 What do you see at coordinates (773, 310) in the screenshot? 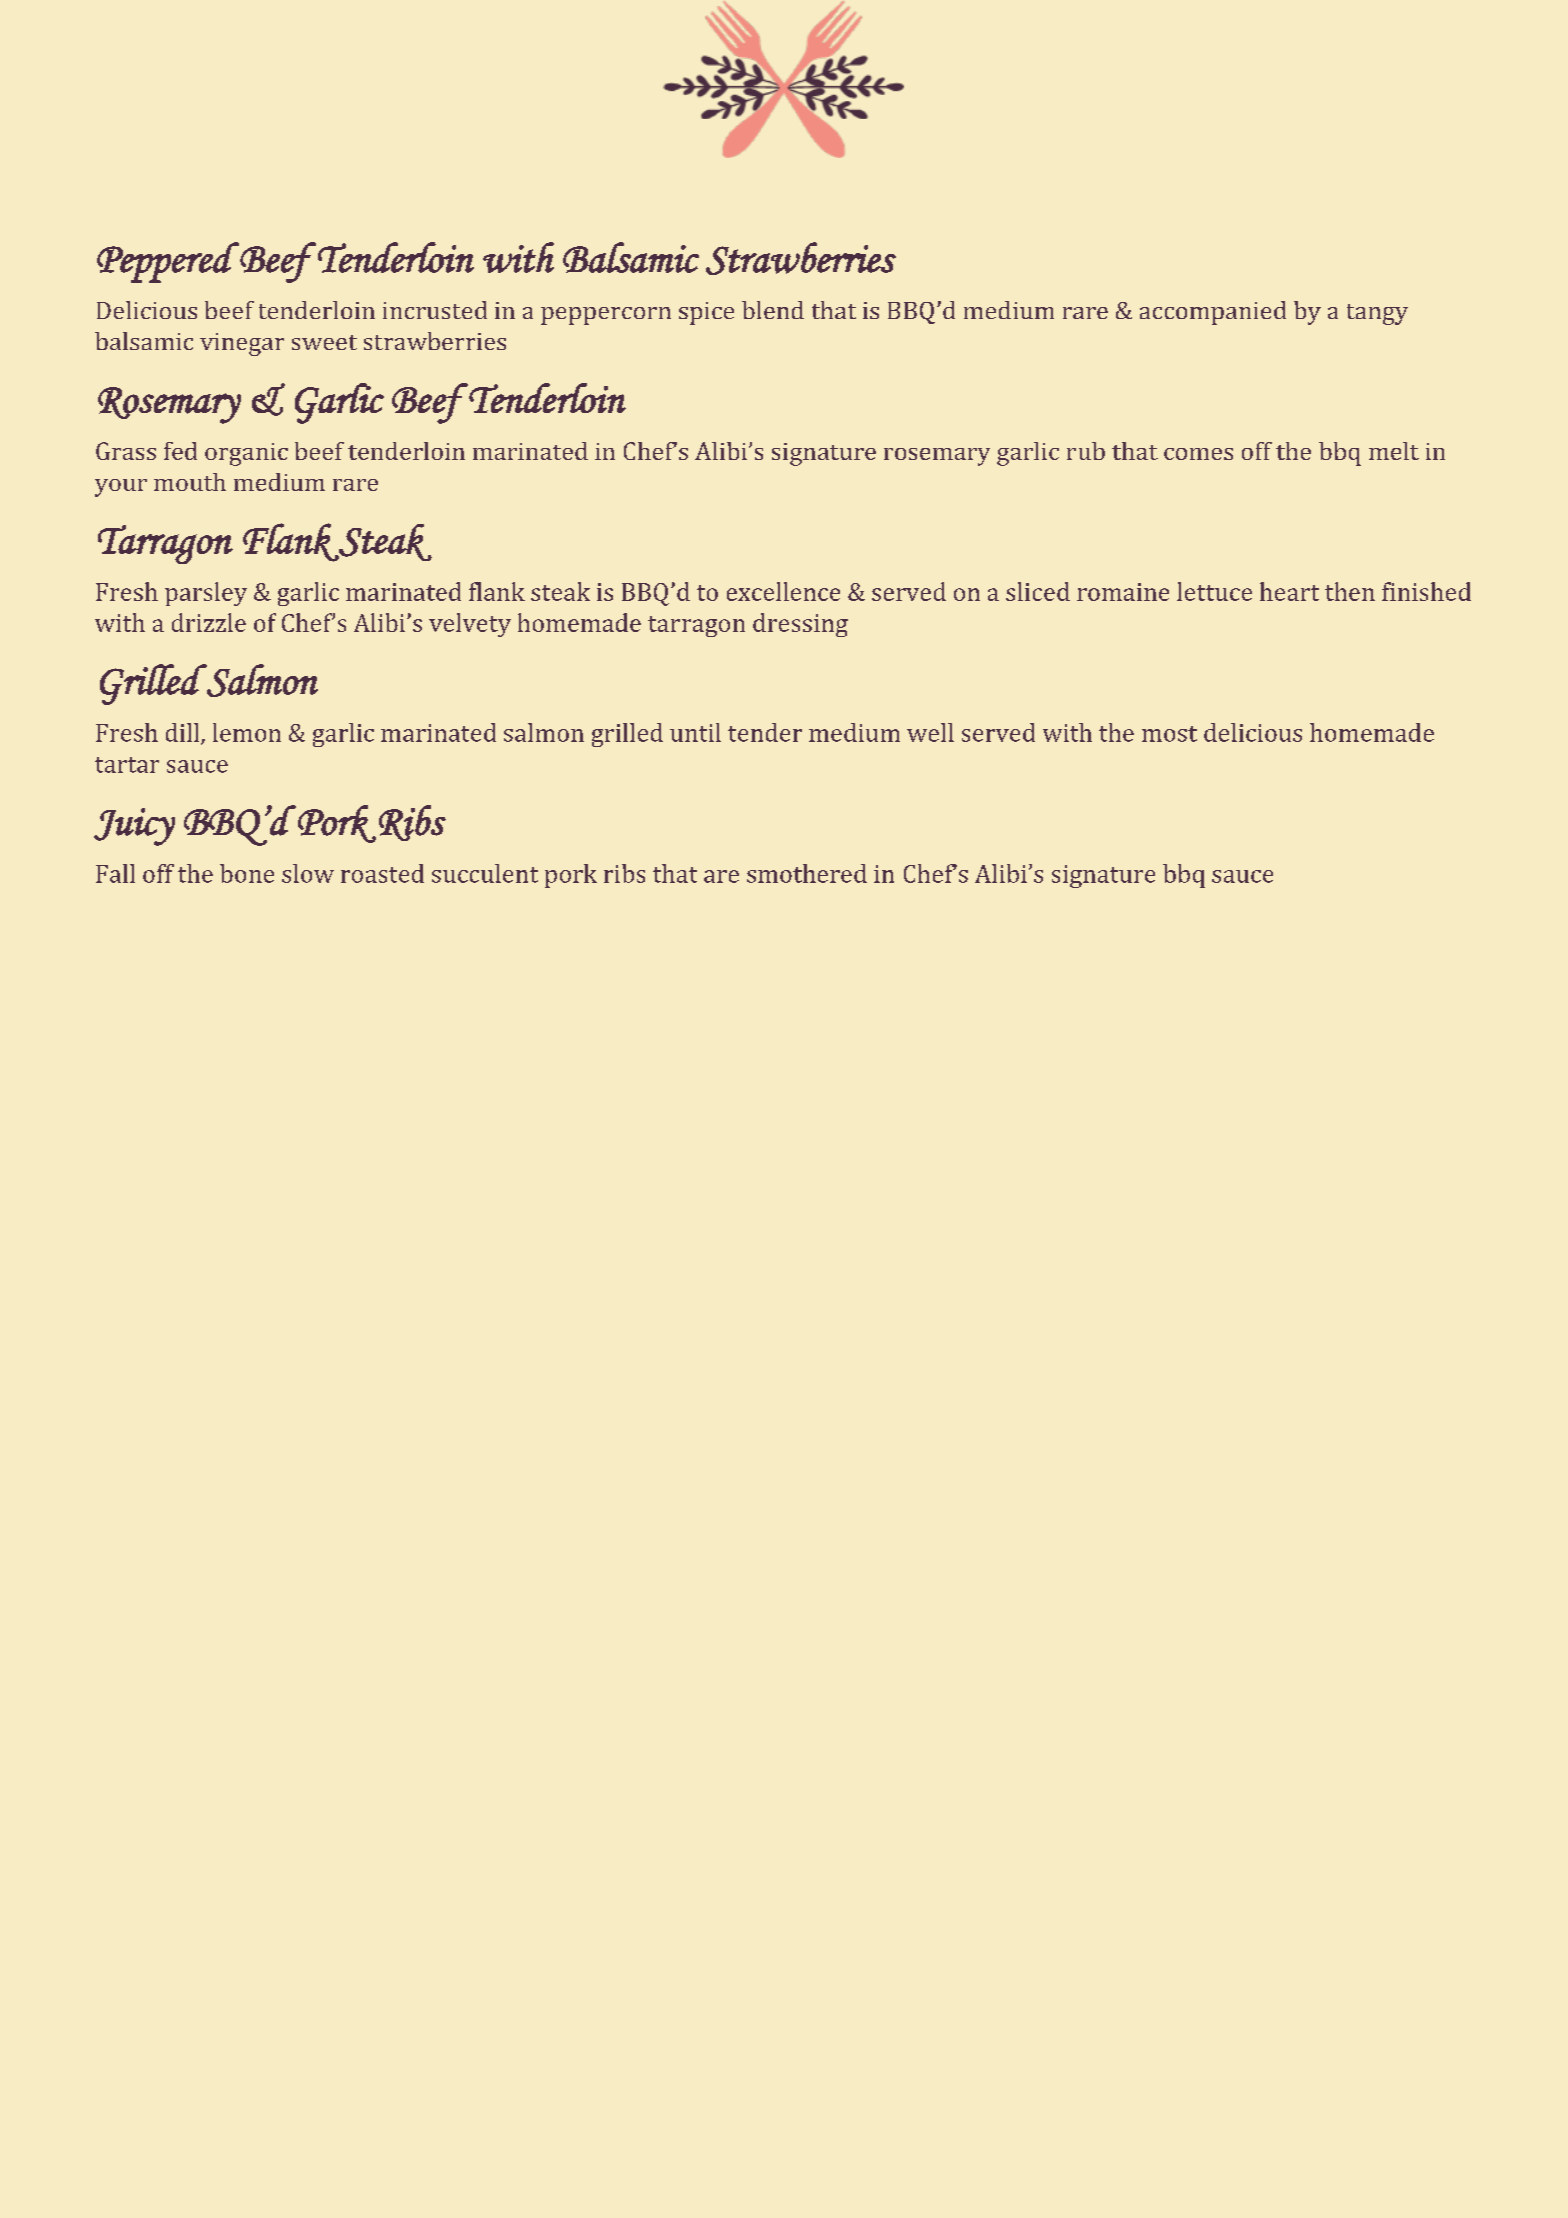
I see `blend` at bounding box center [773, 310].
